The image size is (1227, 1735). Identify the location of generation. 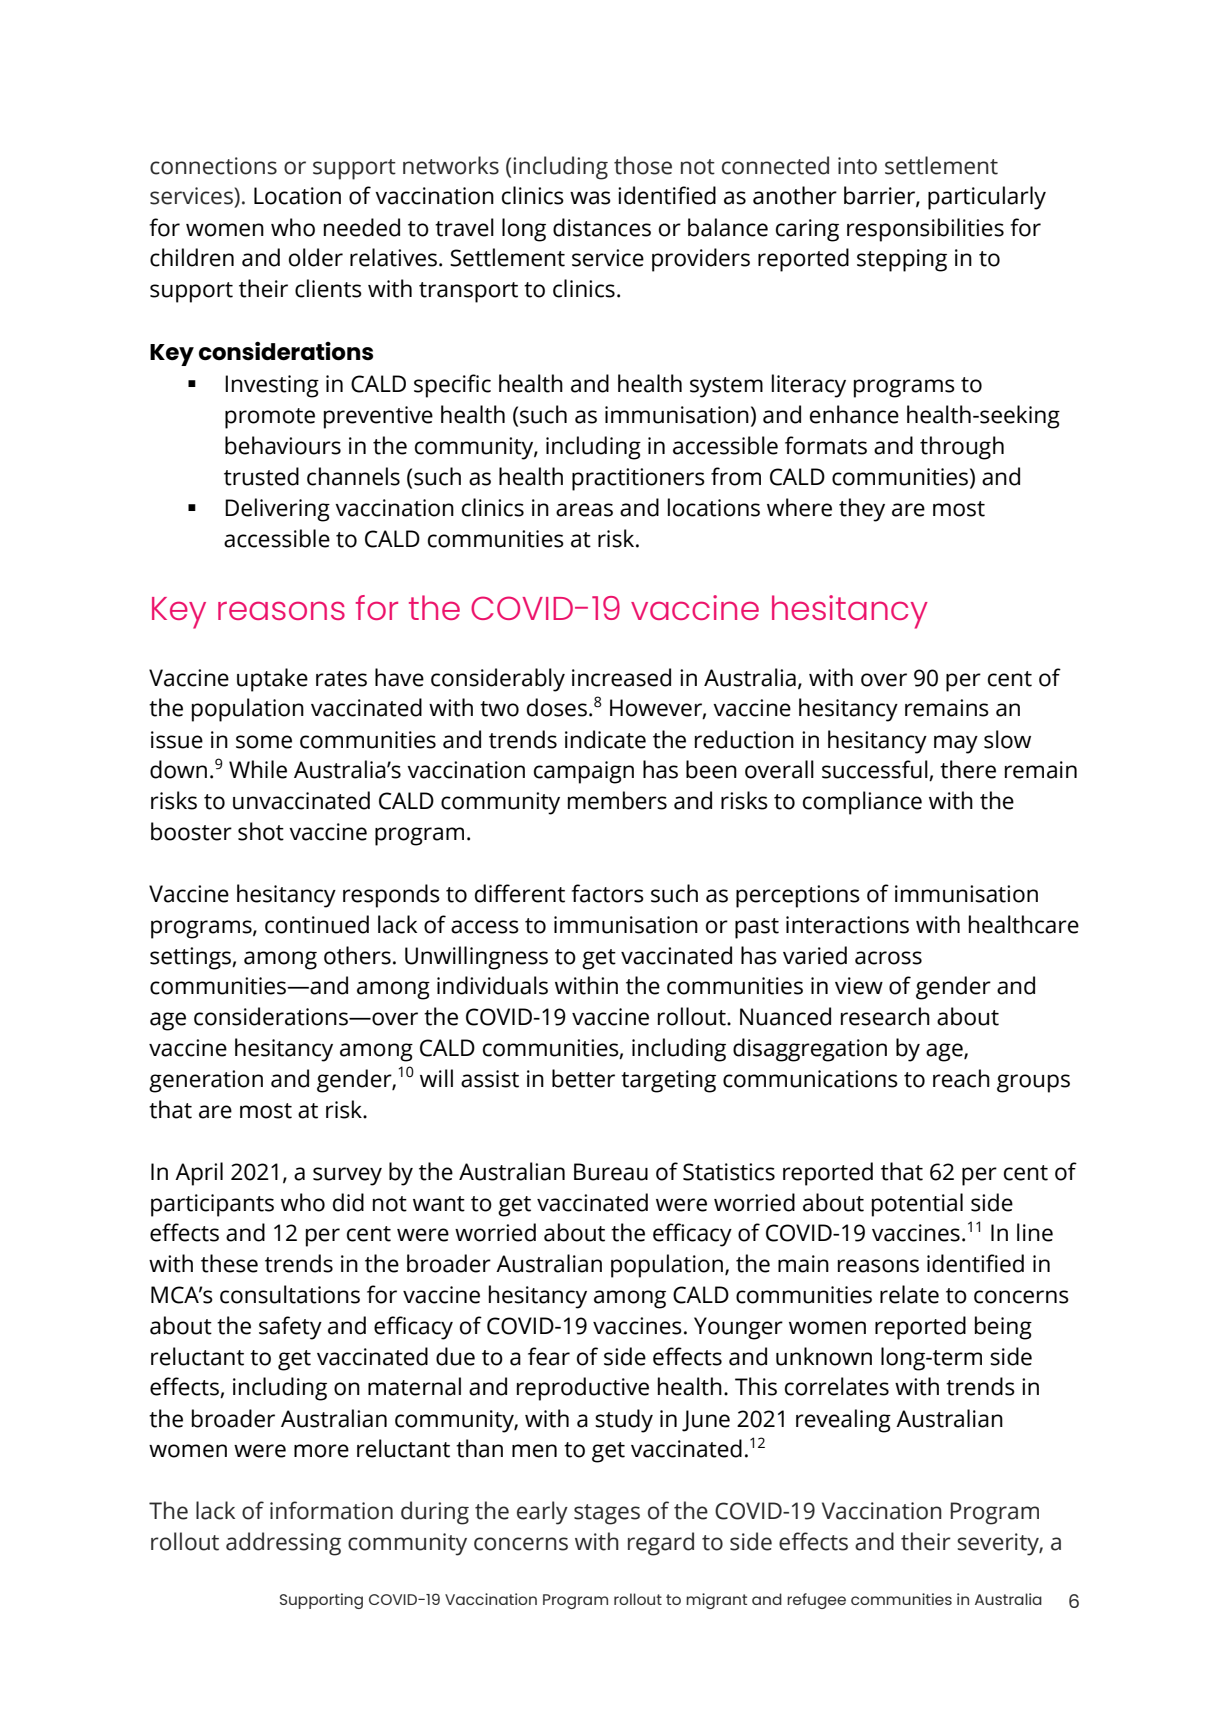
(206, 1081).
